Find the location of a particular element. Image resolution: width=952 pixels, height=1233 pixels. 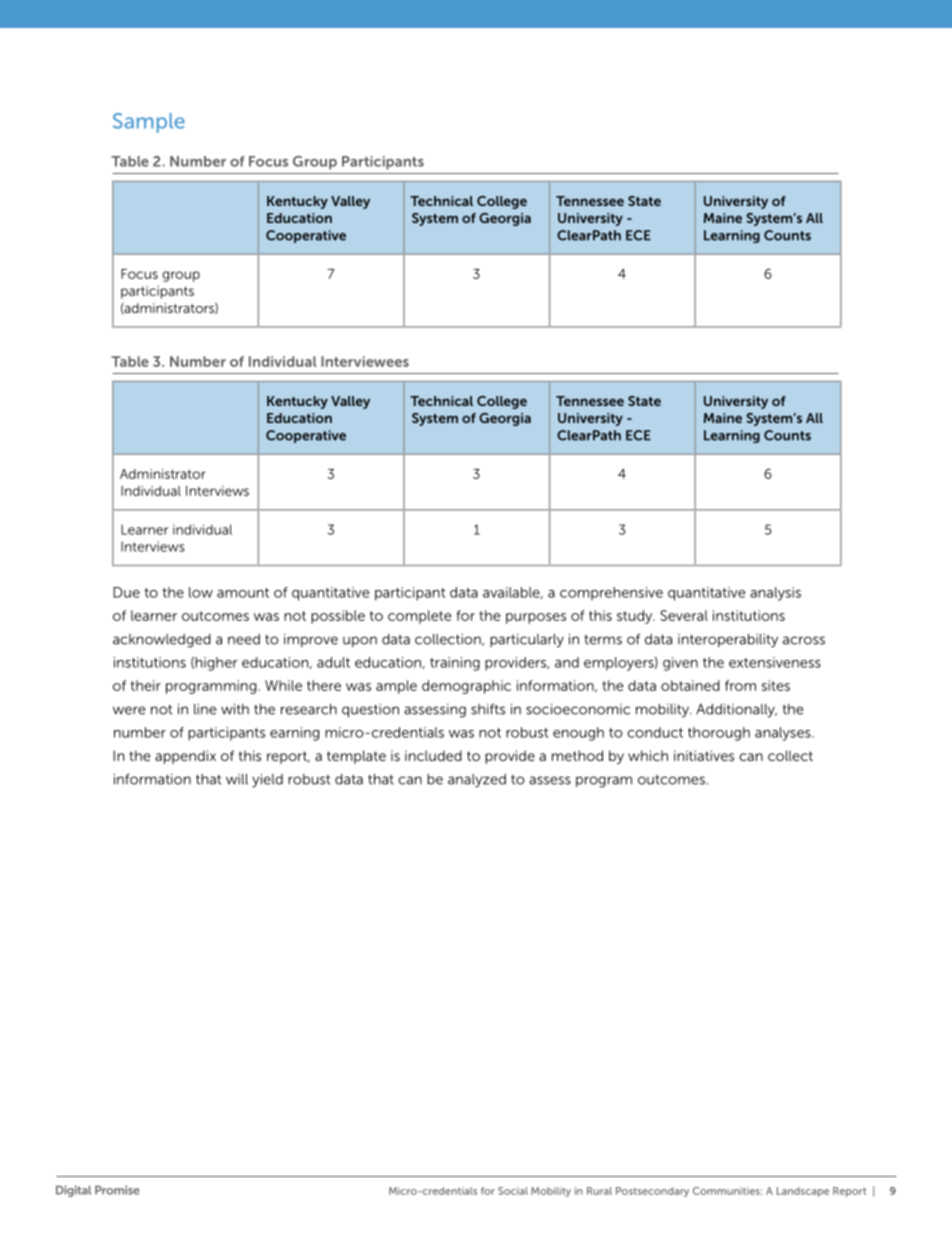

Social is located at coordinates (513, 1191).
